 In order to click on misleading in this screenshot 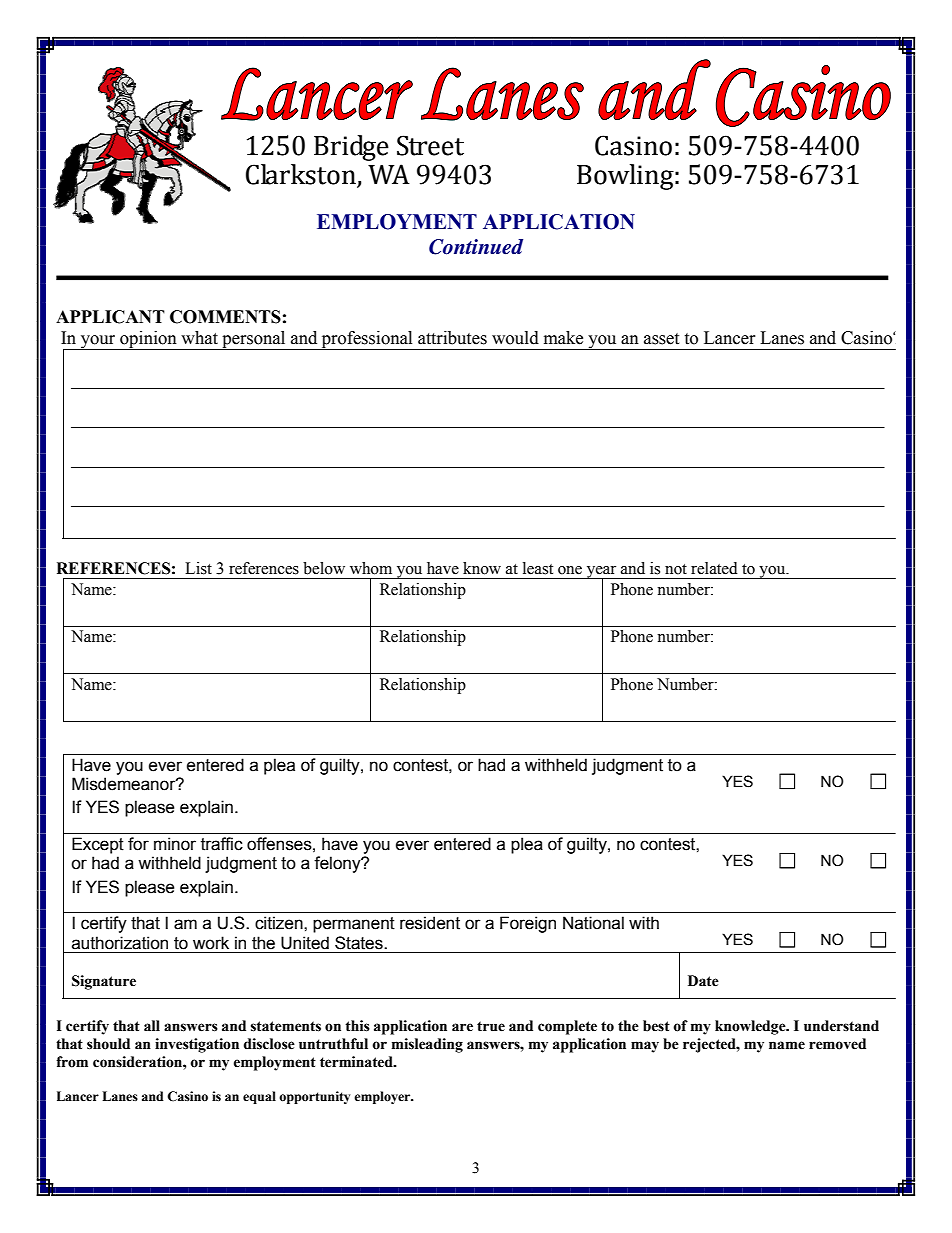, I will do `click(427, 1045)`.
